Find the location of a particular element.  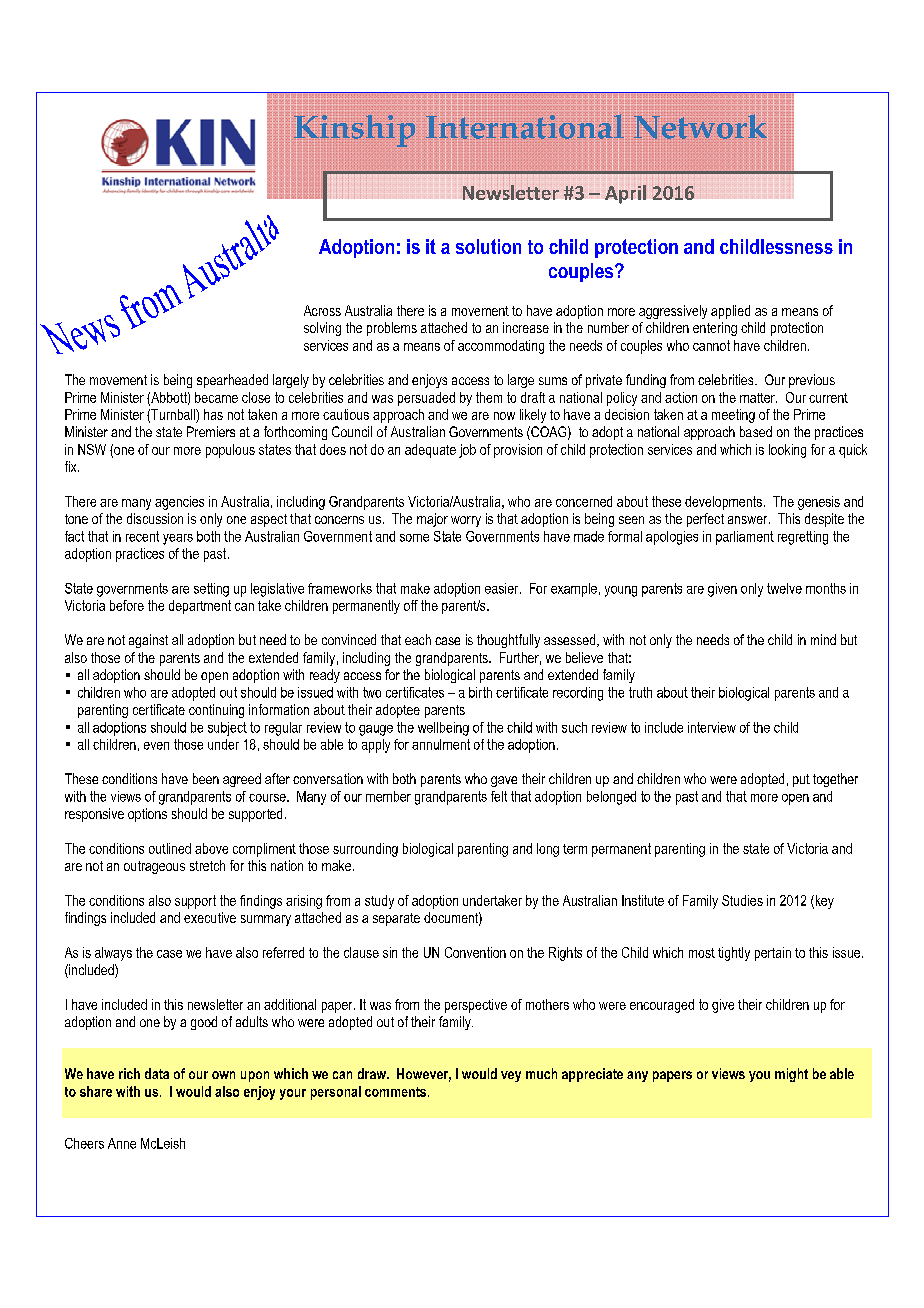

data is located at coordinates (157, 1073).
